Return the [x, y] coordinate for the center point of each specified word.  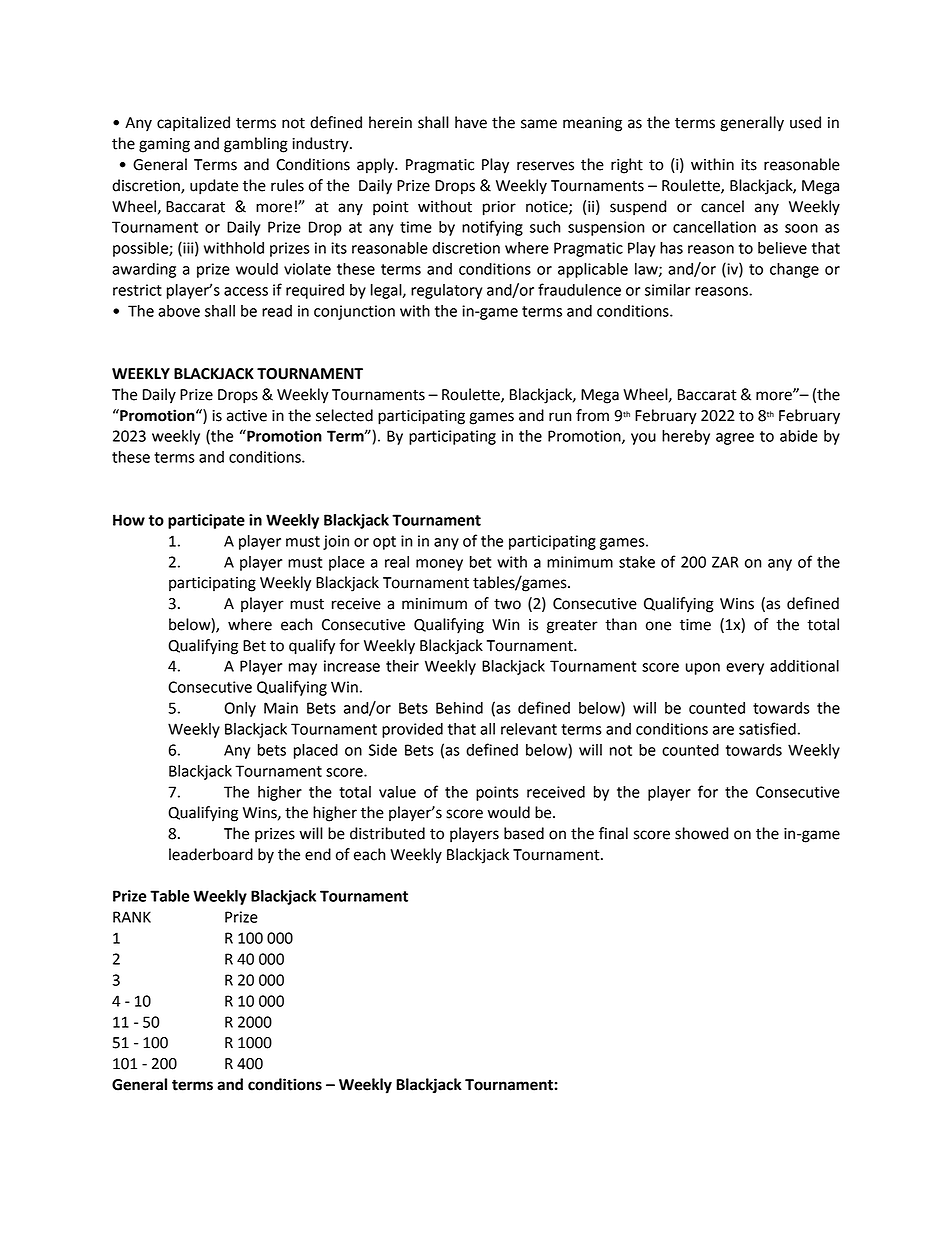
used [805, 122]
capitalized [193, 124]
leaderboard [211, 854]
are [723, 730]
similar [667, 290]
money [439, 565]
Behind [459, 708]
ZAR [725, 562]
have [471, 122]
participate [206, 521]
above [179, 311]
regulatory [446, 291]
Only [240, 709]
